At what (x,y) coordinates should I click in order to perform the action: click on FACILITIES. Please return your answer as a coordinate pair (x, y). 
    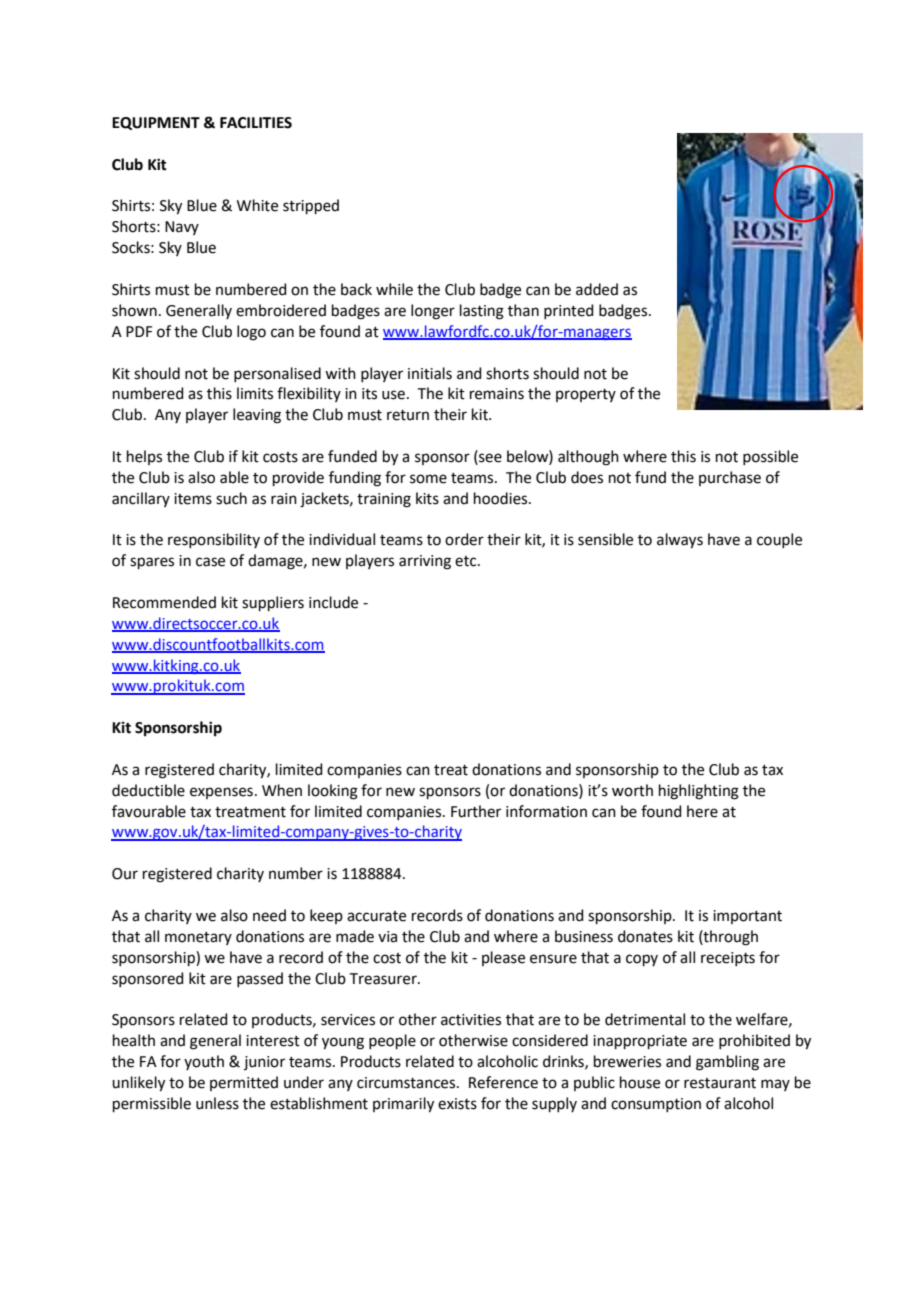
    Looking at the image, I should click on (256, 123).
